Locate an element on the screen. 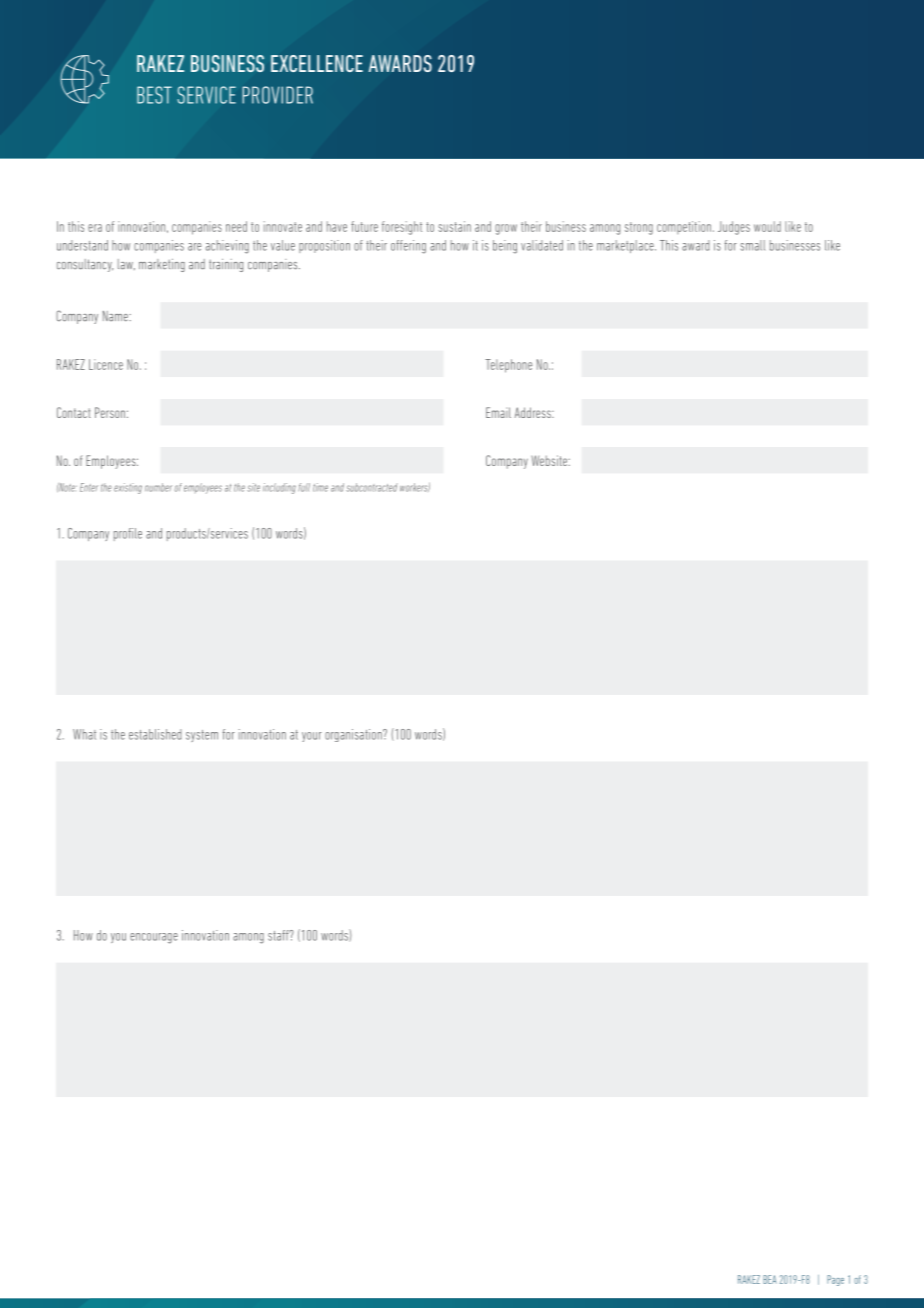  EXCELLENCE is located at coordinates (317, 63).
